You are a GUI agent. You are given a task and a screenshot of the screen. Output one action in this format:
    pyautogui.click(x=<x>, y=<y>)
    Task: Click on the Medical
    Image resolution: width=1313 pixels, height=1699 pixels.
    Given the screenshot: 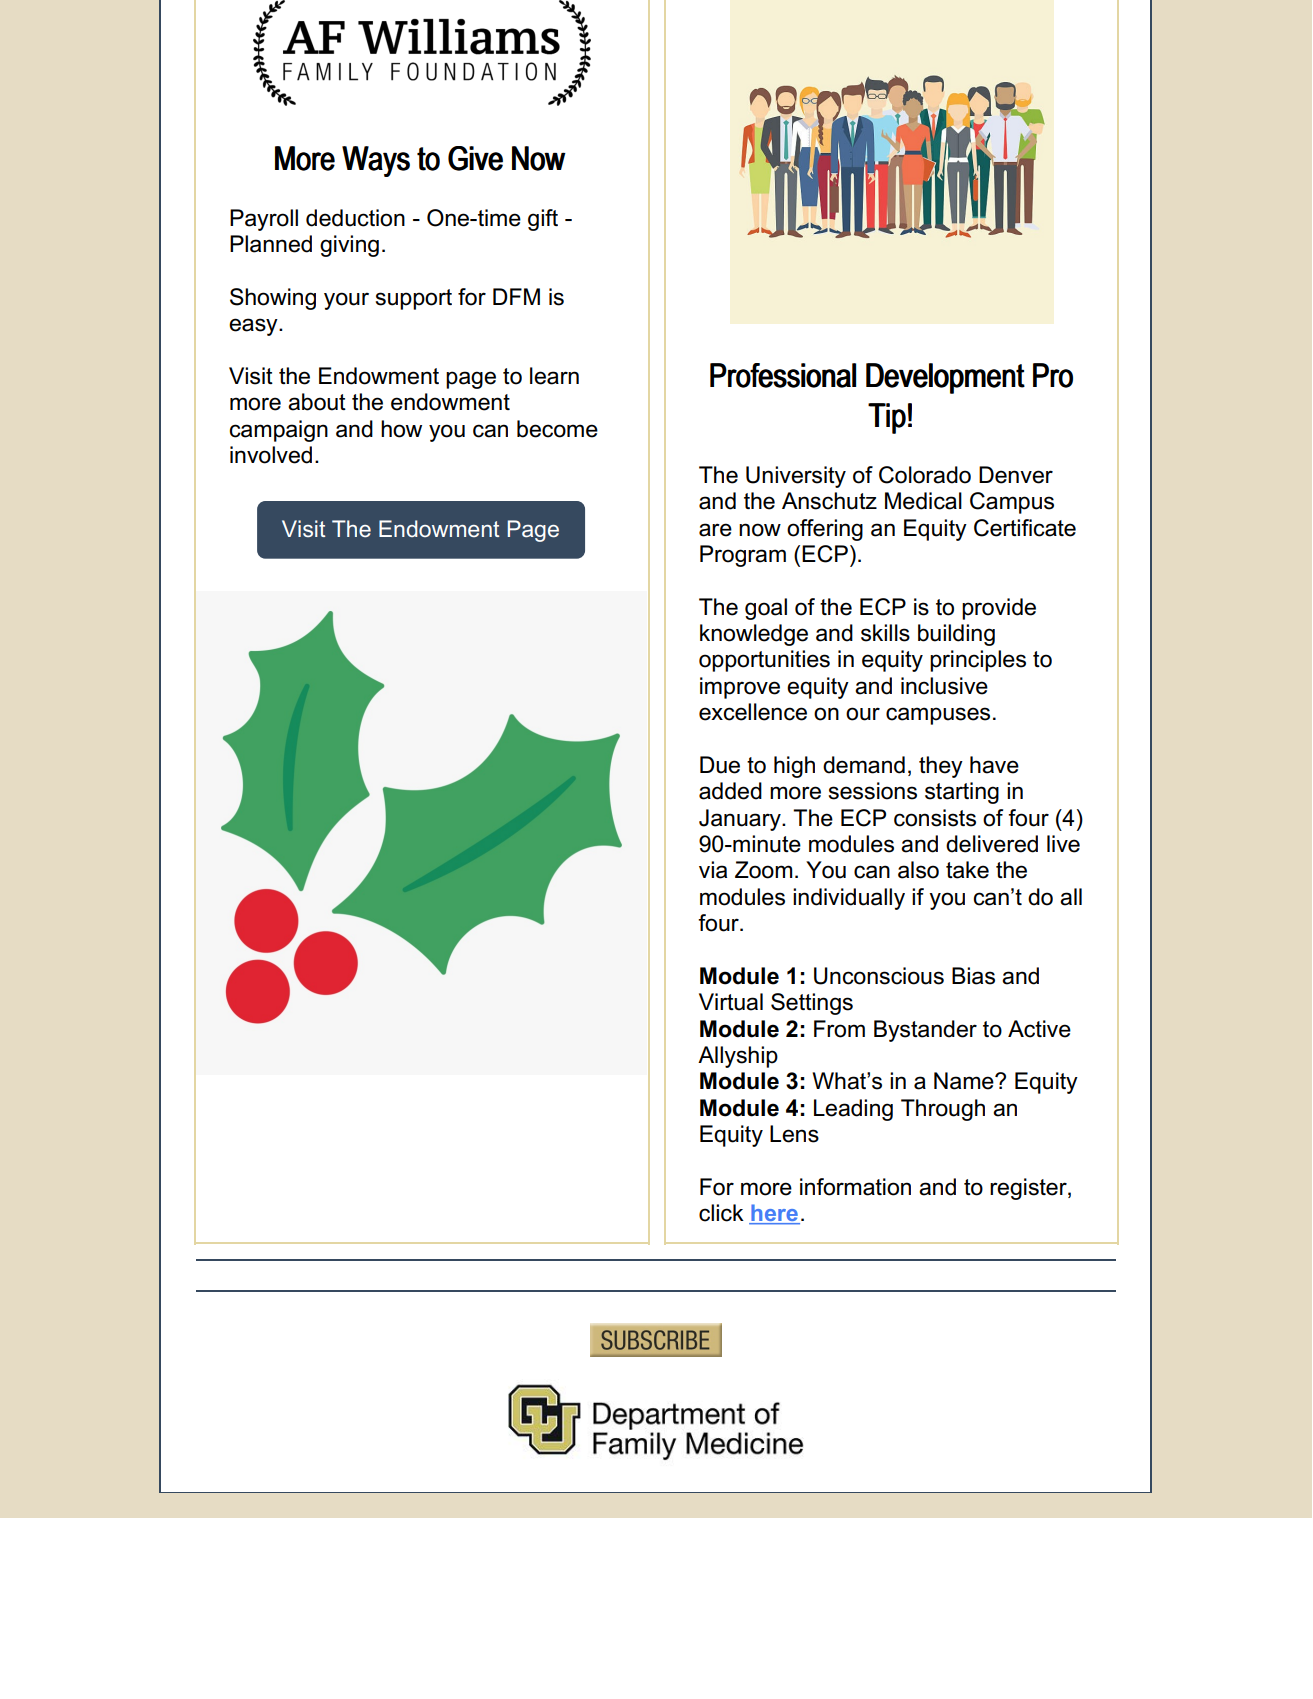 What is the action you would take?
    pyautogui.click(x=923, y=501)
